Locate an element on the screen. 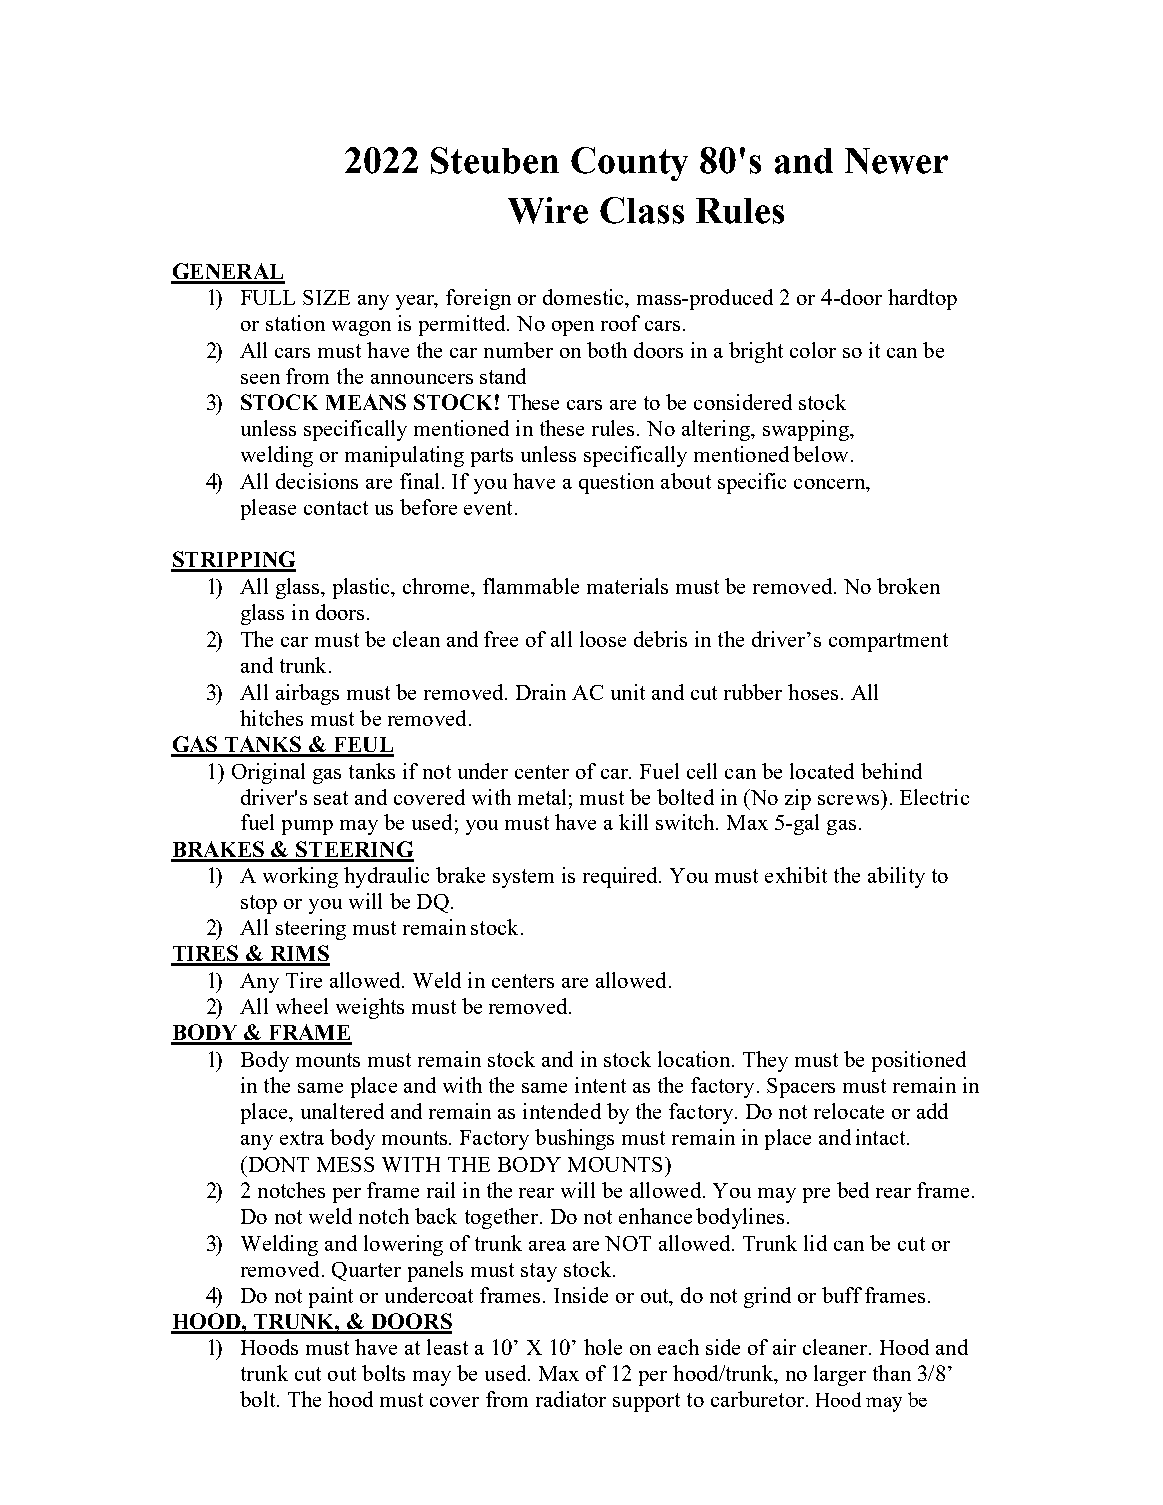  required is located at coordinates (621, 877).
